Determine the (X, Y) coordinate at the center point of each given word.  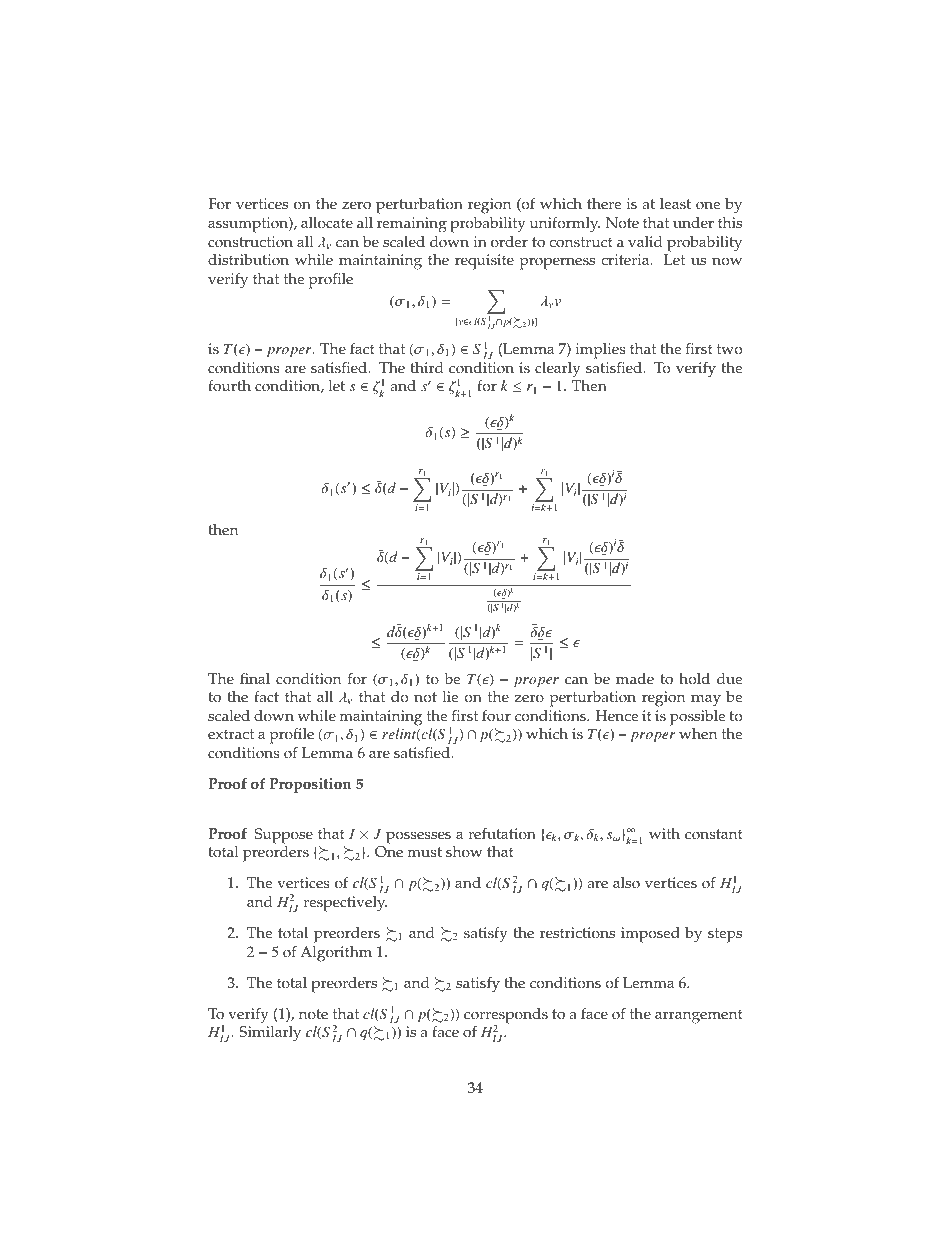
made (635, 679)
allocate (327, 223)
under (693, 223)
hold (694, 679)
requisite (484, 262)
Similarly (270, 1034)
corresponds (506, 1017)
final (255, 678)
